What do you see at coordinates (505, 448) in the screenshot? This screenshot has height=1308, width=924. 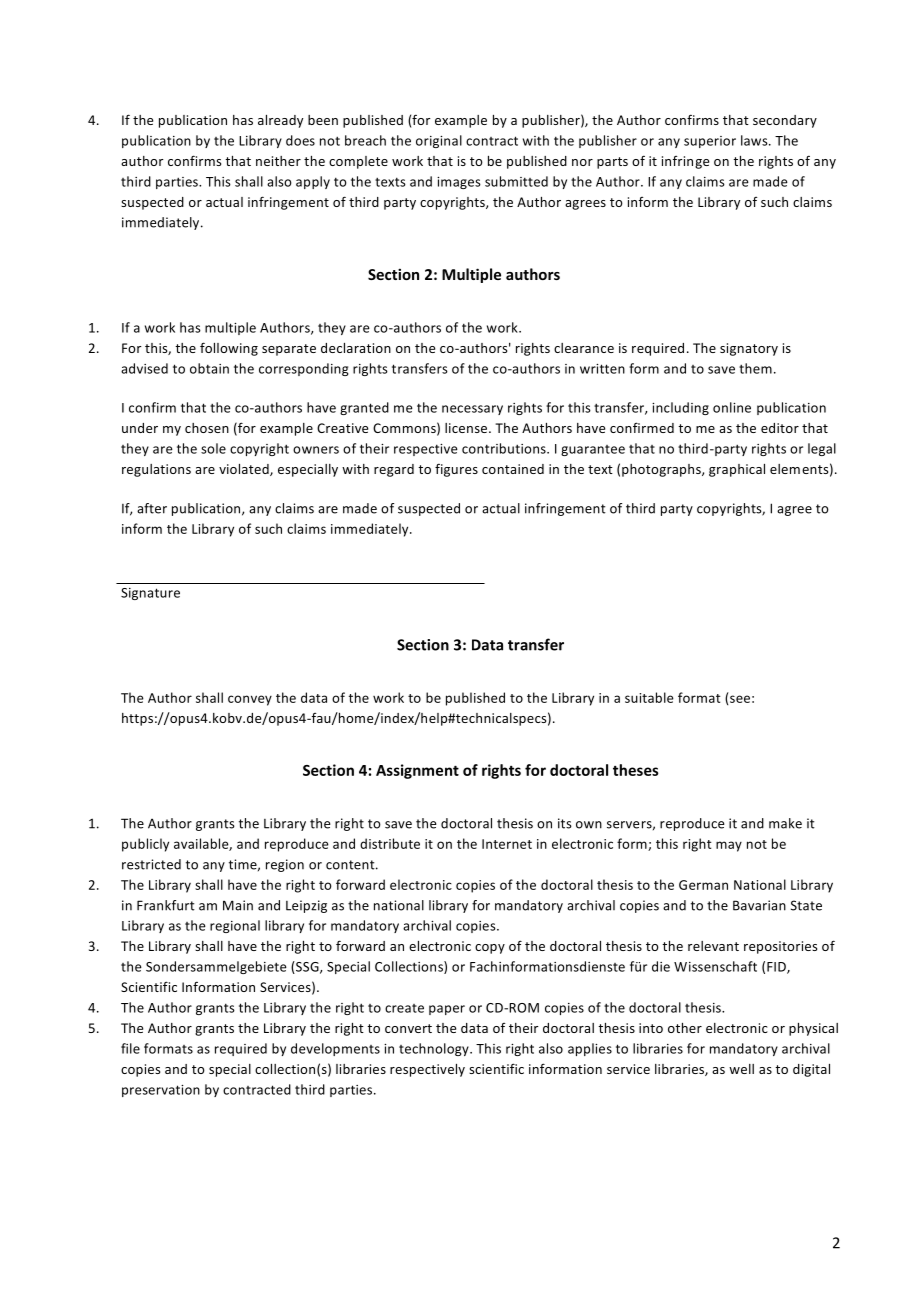 I see `contributions` at bounding box center [505, 448].
